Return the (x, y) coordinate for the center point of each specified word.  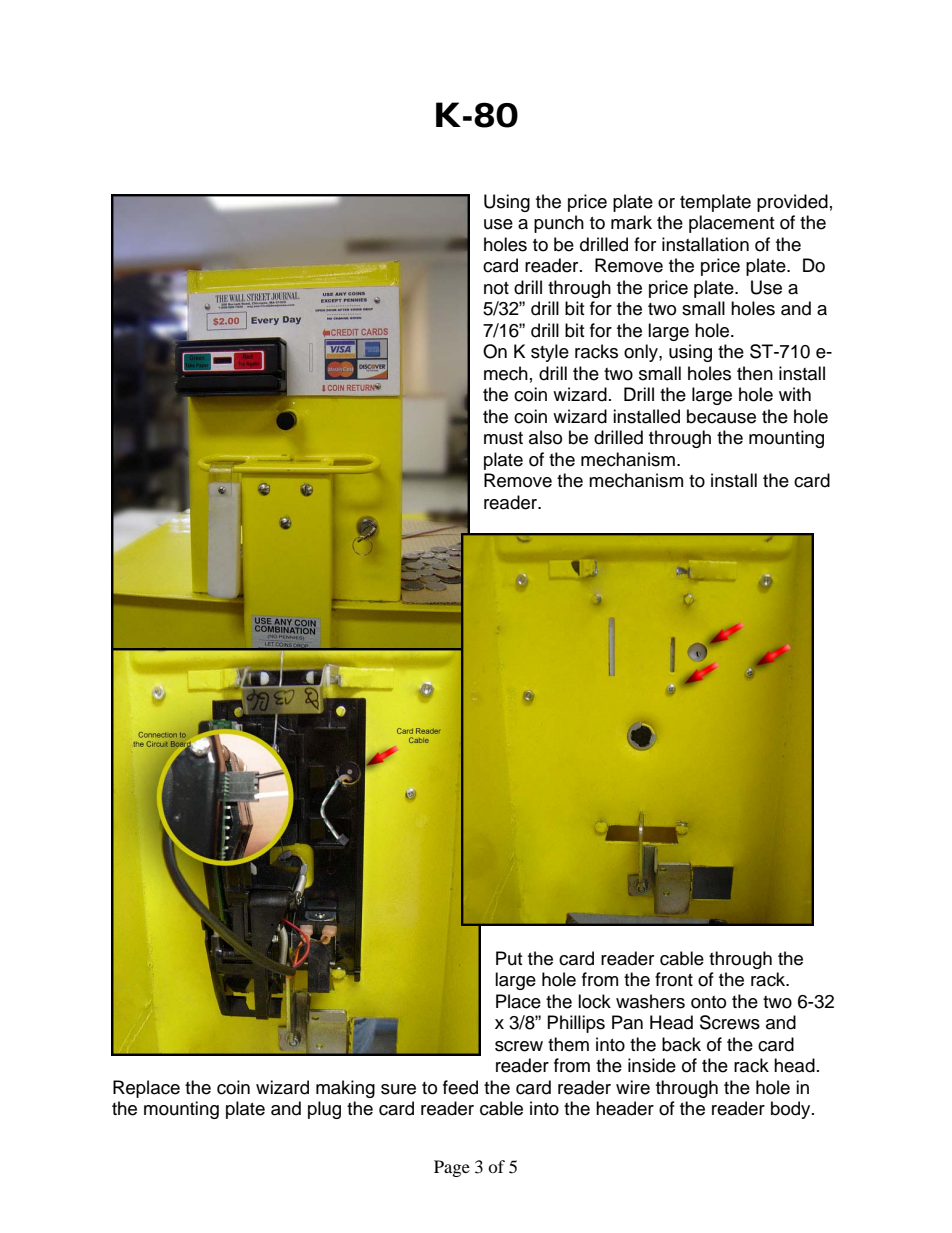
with (795, 394)
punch (559, 224)
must (503, 438)
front (674, 979)
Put (509, 958)
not (496, 288)
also (545, 437)
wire (633, 1087)
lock (594, 1001)
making (345, 1089)
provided (792, 203)
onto (708, 1002)
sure (398, 1089)
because (721, 416)
